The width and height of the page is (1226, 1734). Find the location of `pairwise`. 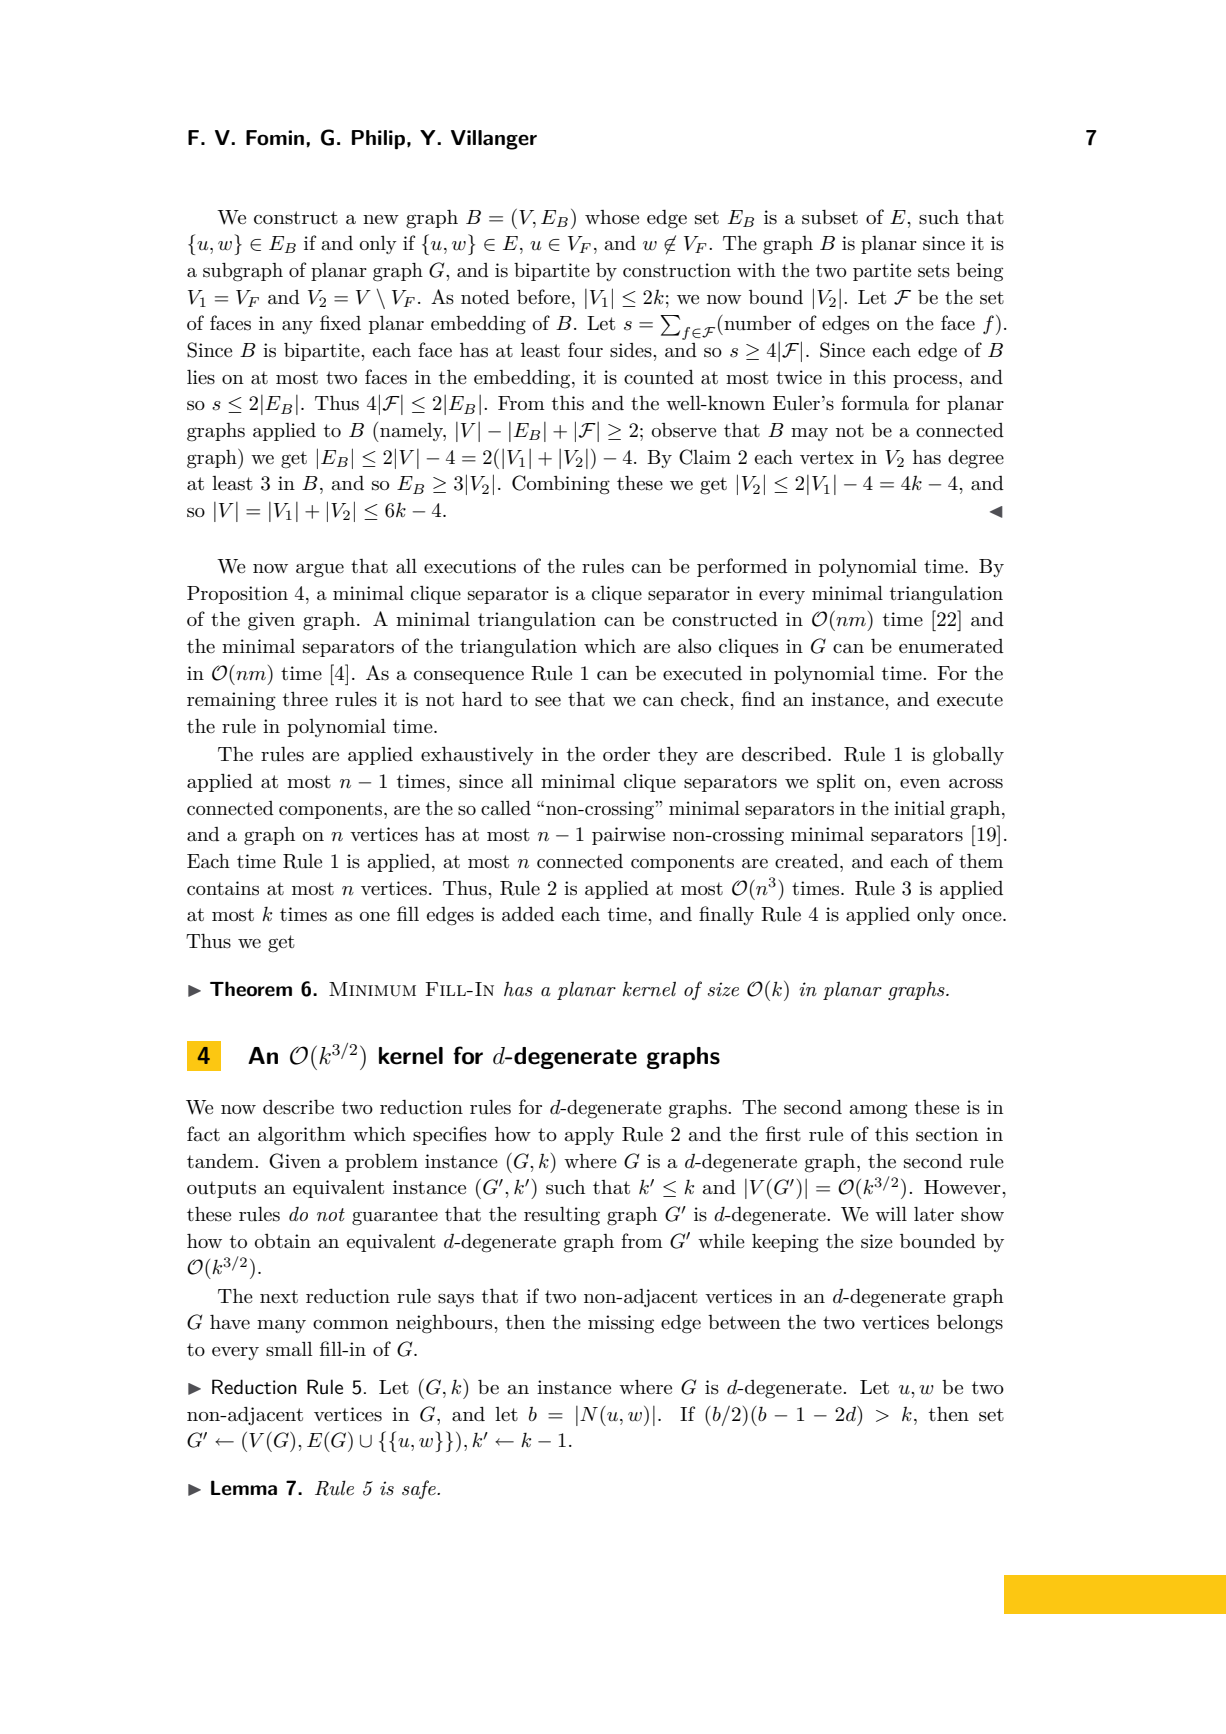

pairwise is located at coordinates (628, 836).
